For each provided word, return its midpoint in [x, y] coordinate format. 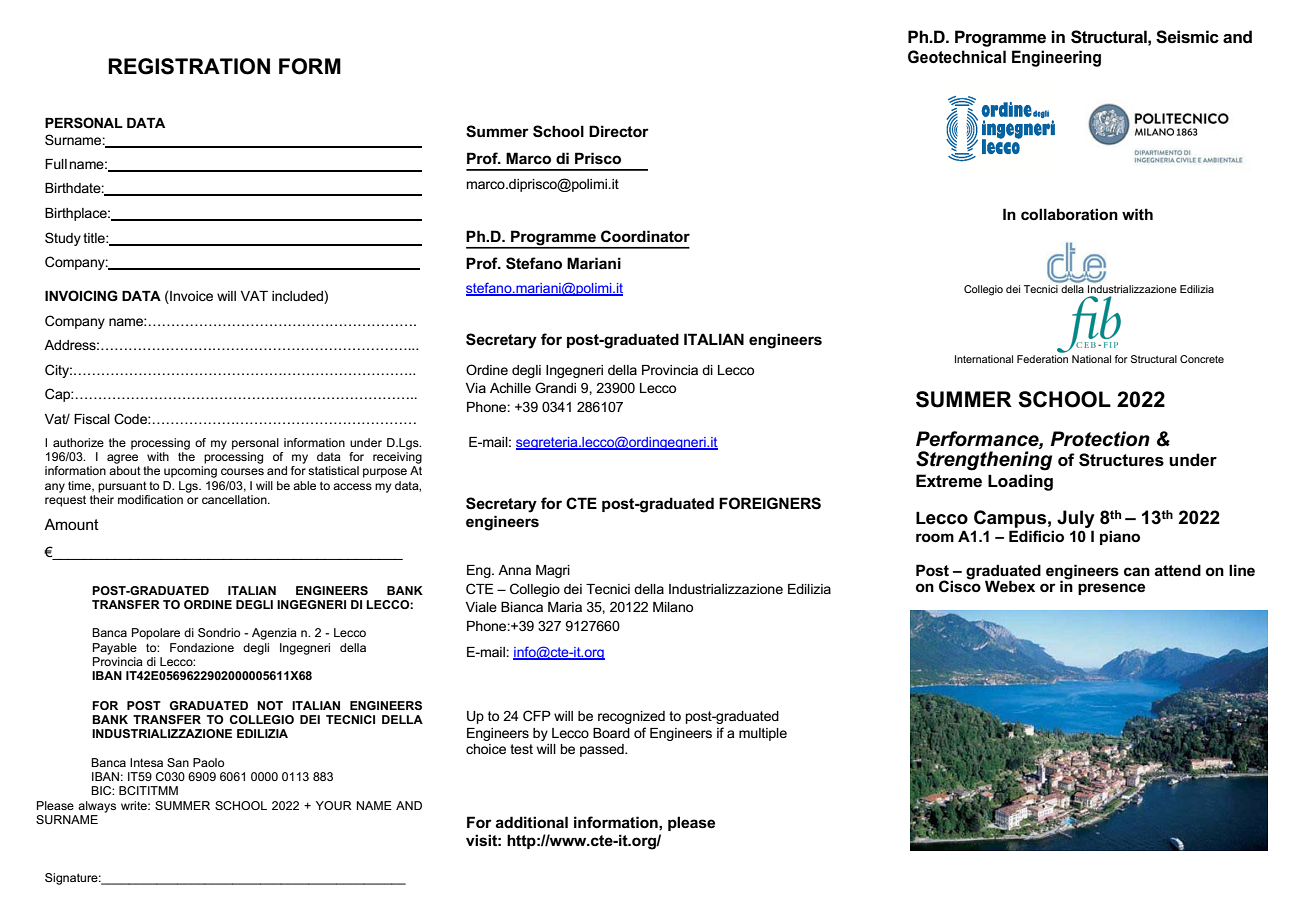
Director [619, 131]
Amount [71, 524]
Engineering [1056, 58]
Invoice [190, 297]
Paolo [208, 762]
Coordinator [645, 236]
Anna [514, 570]
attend [1178, 570]
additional [532, 822]
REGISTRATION [189, 66]
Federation [1042, 359]
